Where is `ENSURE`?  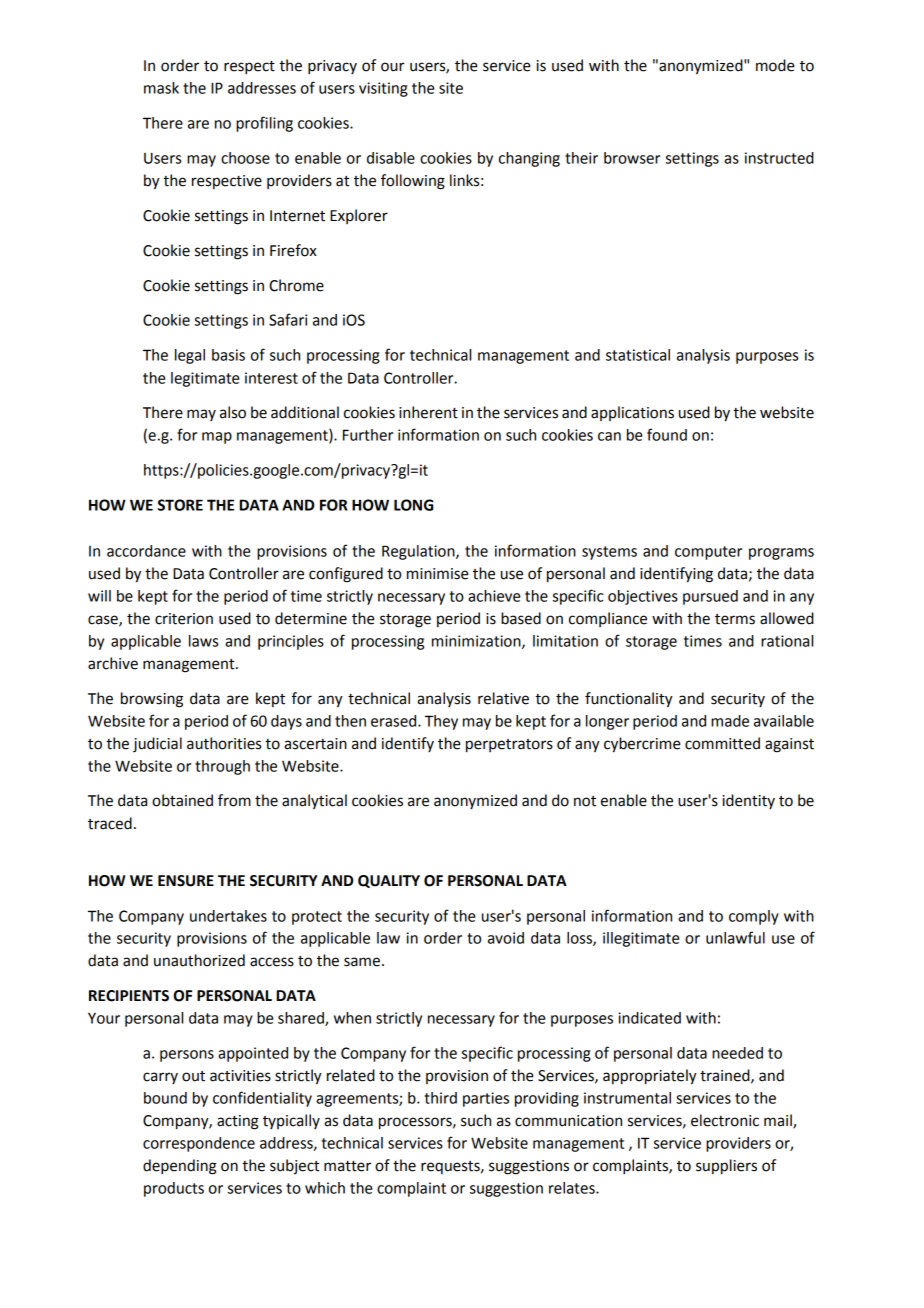
ENSURE is located at coordinates (186, 881).
